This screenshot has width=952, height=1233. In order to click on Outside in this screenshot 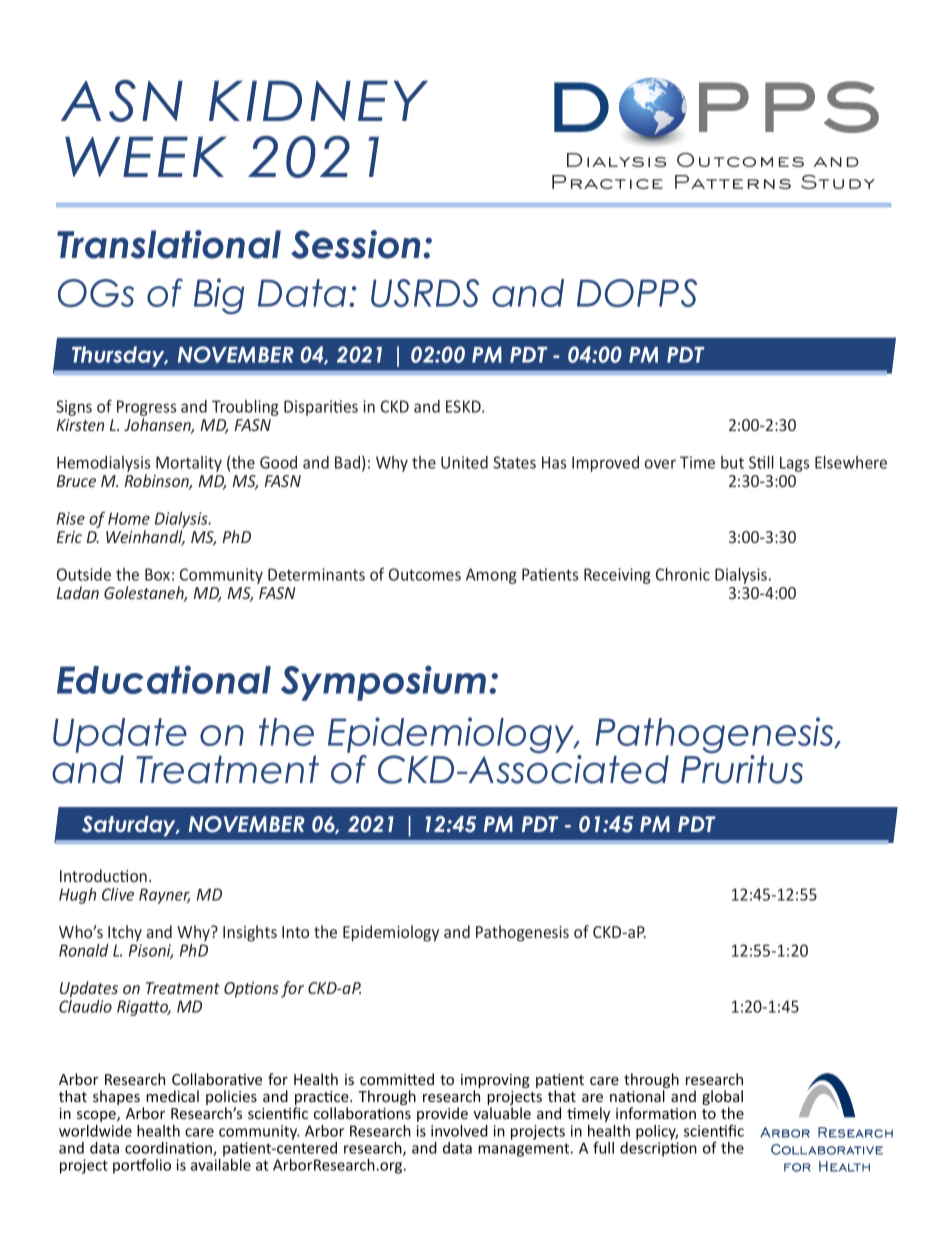, I will do `click(84, 574)`.
